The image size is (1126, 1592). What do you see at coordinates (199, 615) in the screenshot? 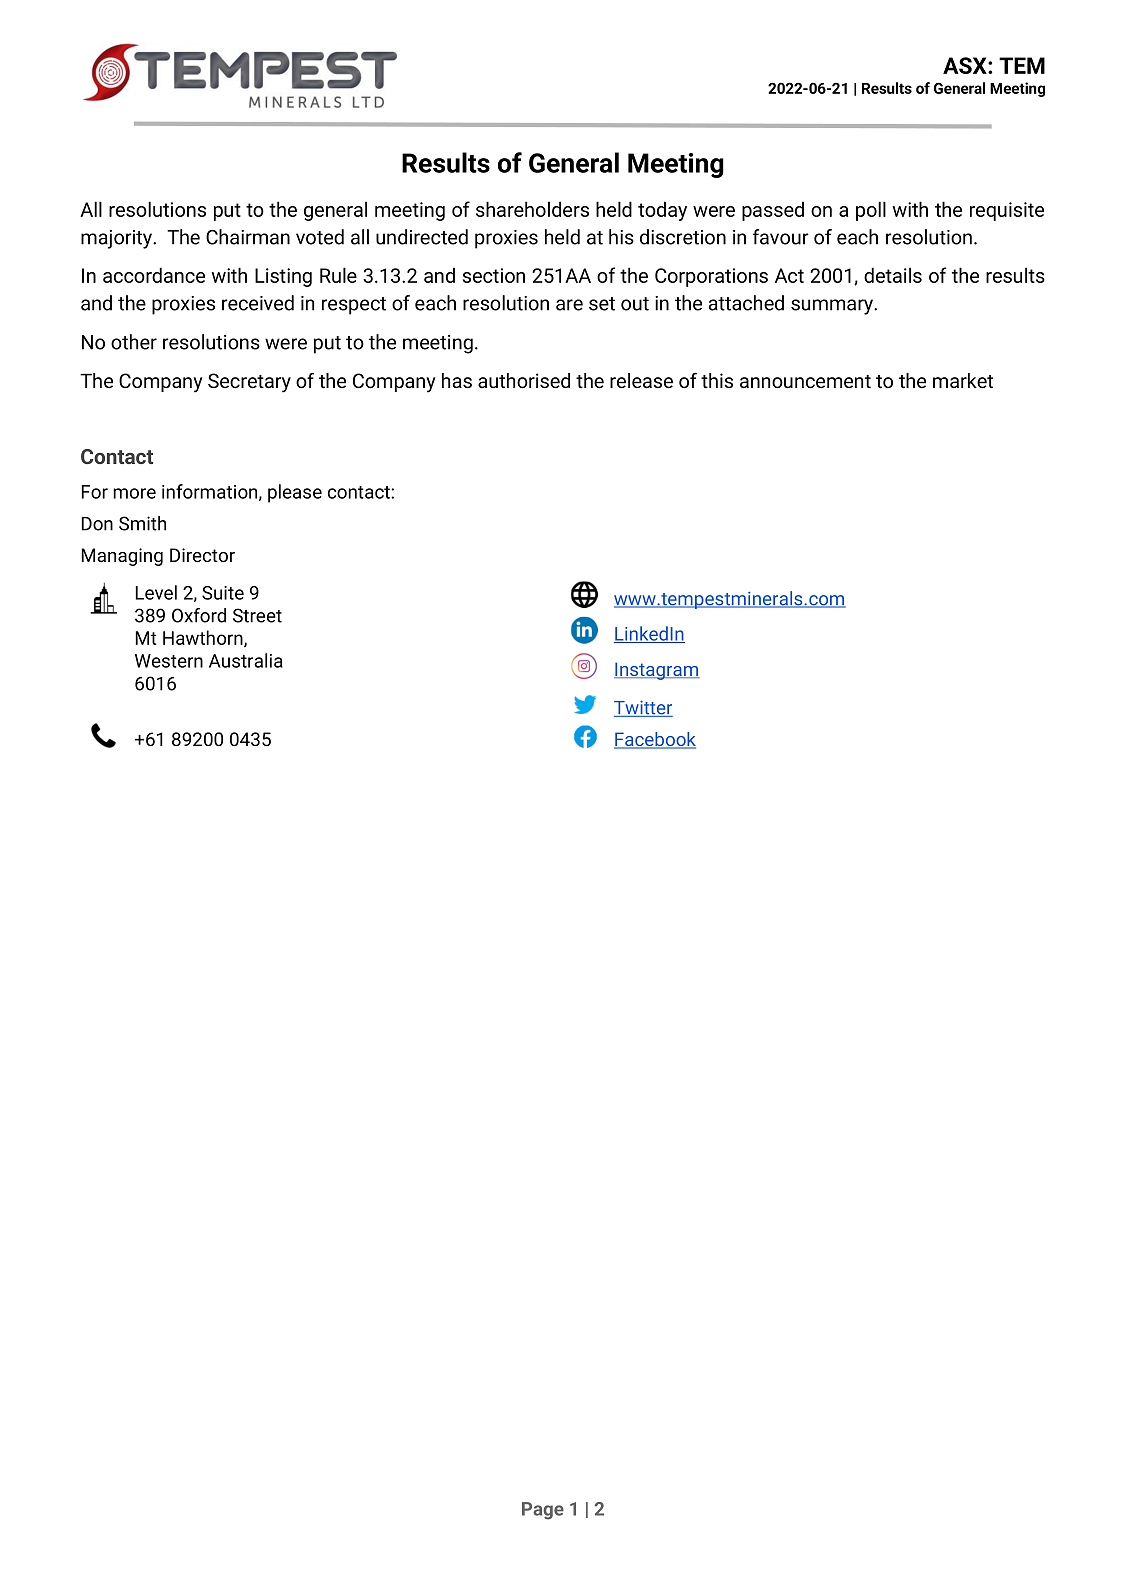
I see `Oxford` at bounding box center [199, 615].
